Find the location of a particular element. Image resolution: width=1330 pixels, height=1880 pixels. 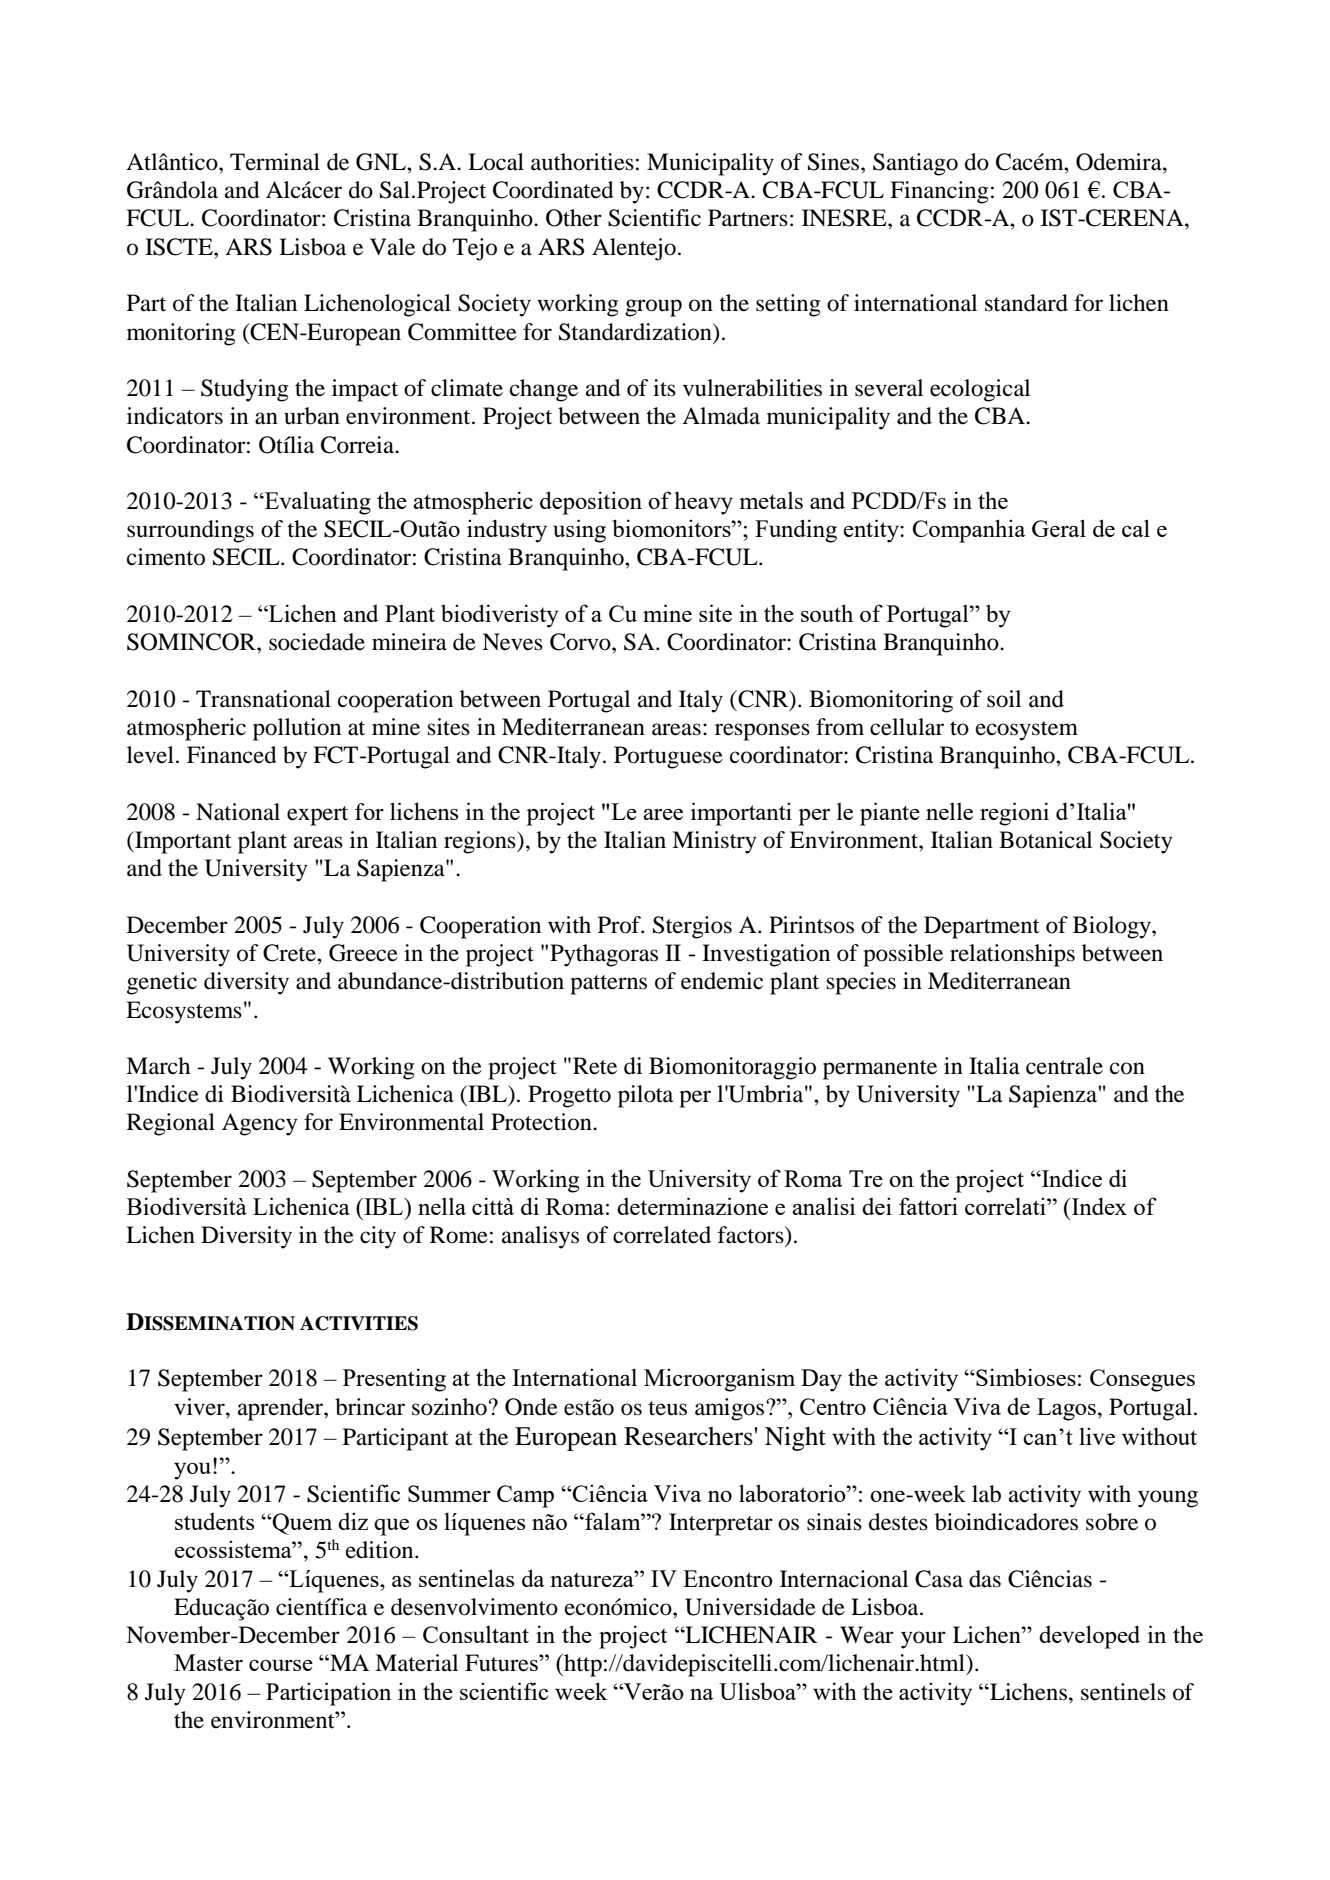

correlated is located at coordinates (662, 1235).
